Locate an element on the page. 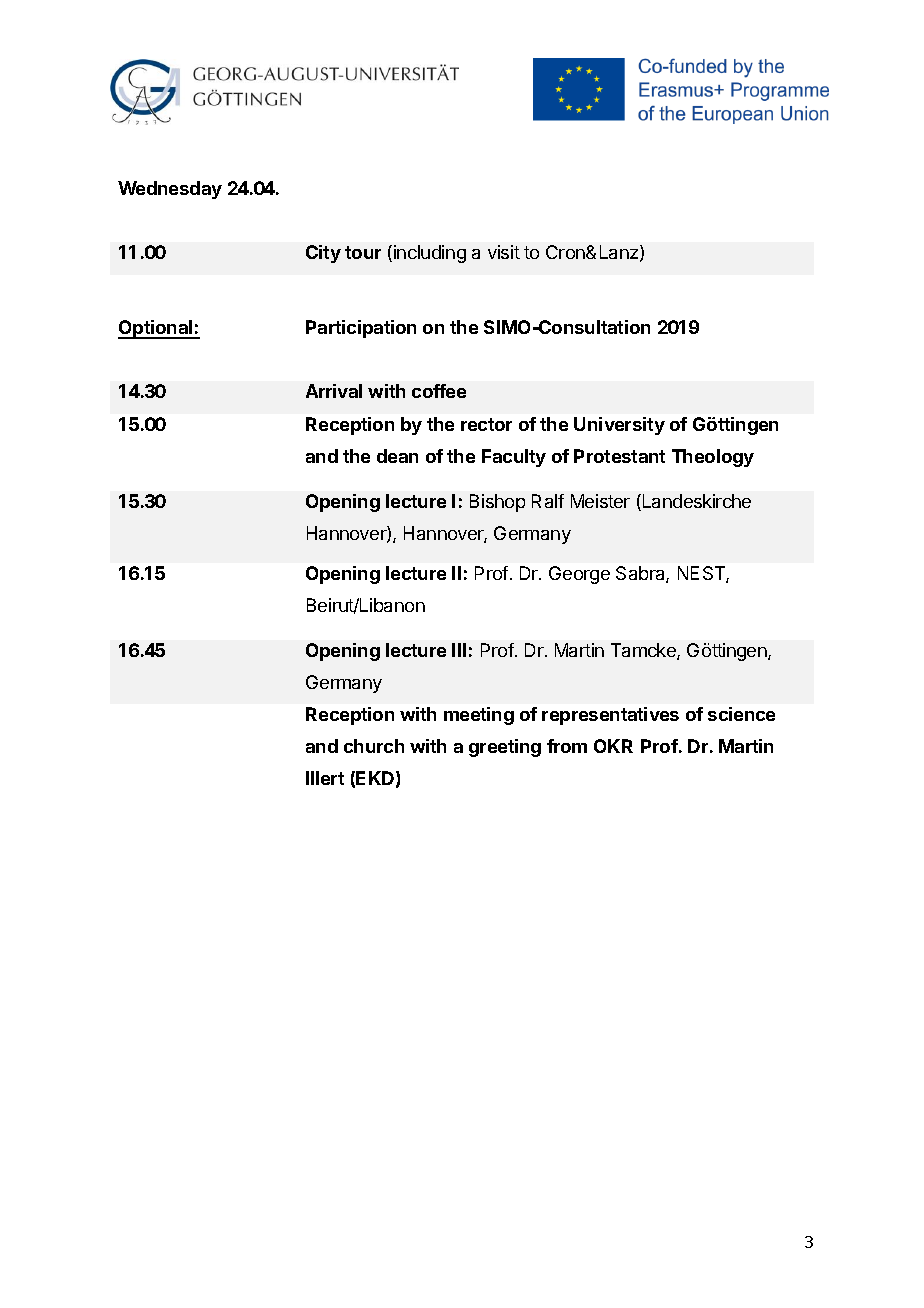 This image has width=924, height=1308. dean is located at coordinates (397, 456).
